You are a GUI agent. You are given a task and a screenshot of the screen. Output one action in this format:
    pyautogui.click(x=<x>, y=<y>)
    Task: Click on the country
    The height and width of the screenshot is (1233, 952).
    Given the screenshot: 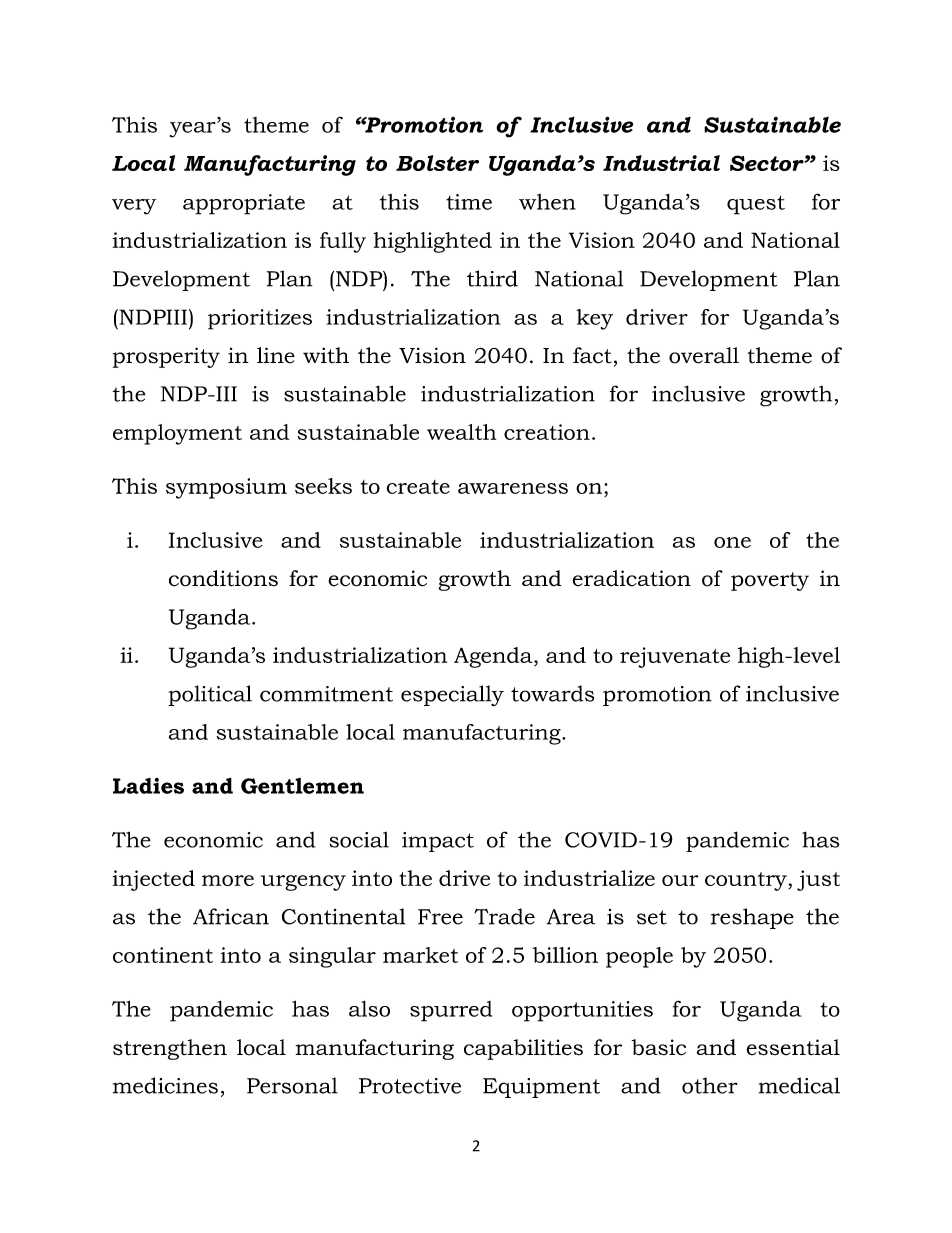 What is the action you would take?
    pyautogui.click(x=746, y=881)
